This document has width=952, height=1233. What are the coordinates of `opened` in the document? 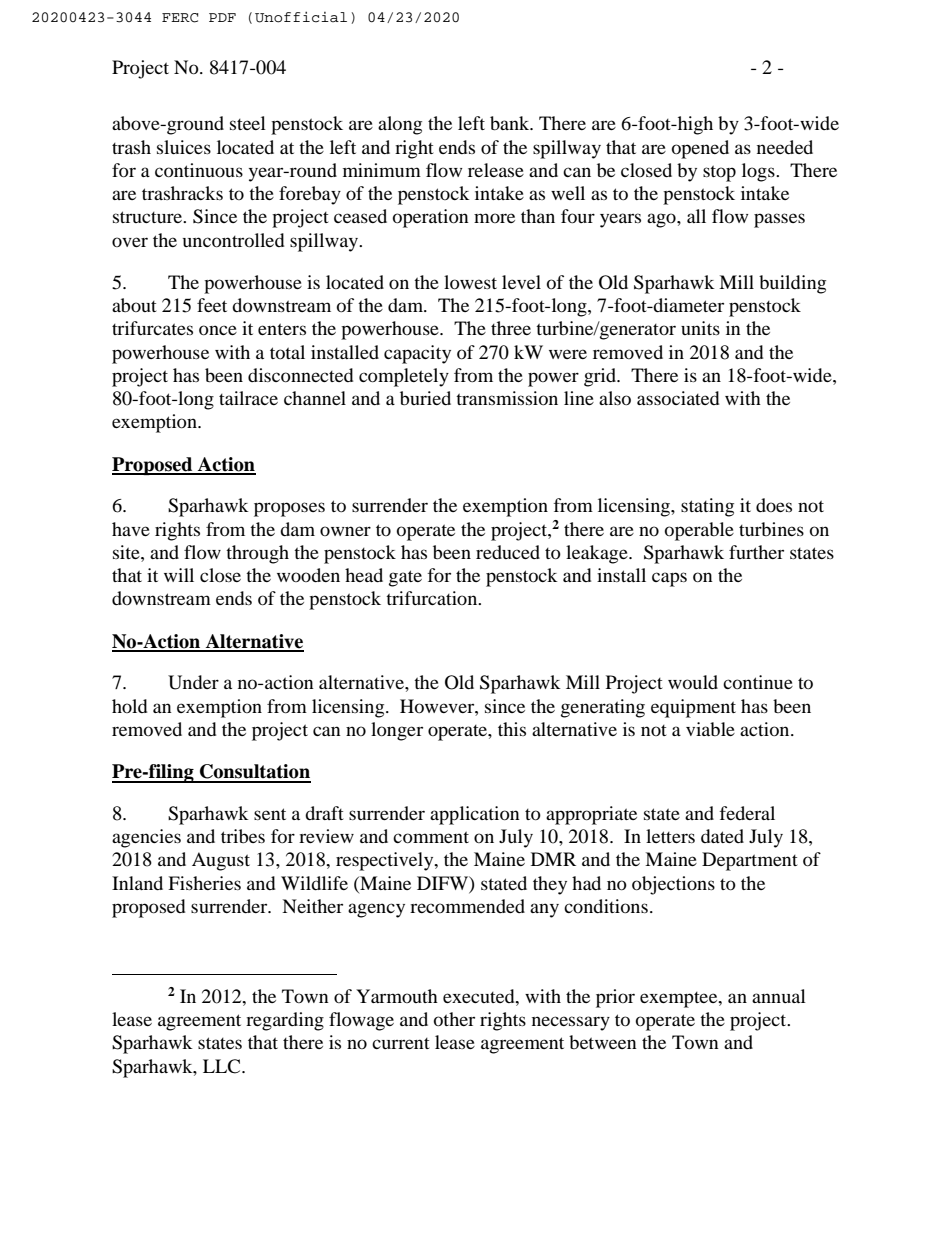 It's located at (700, 149).
